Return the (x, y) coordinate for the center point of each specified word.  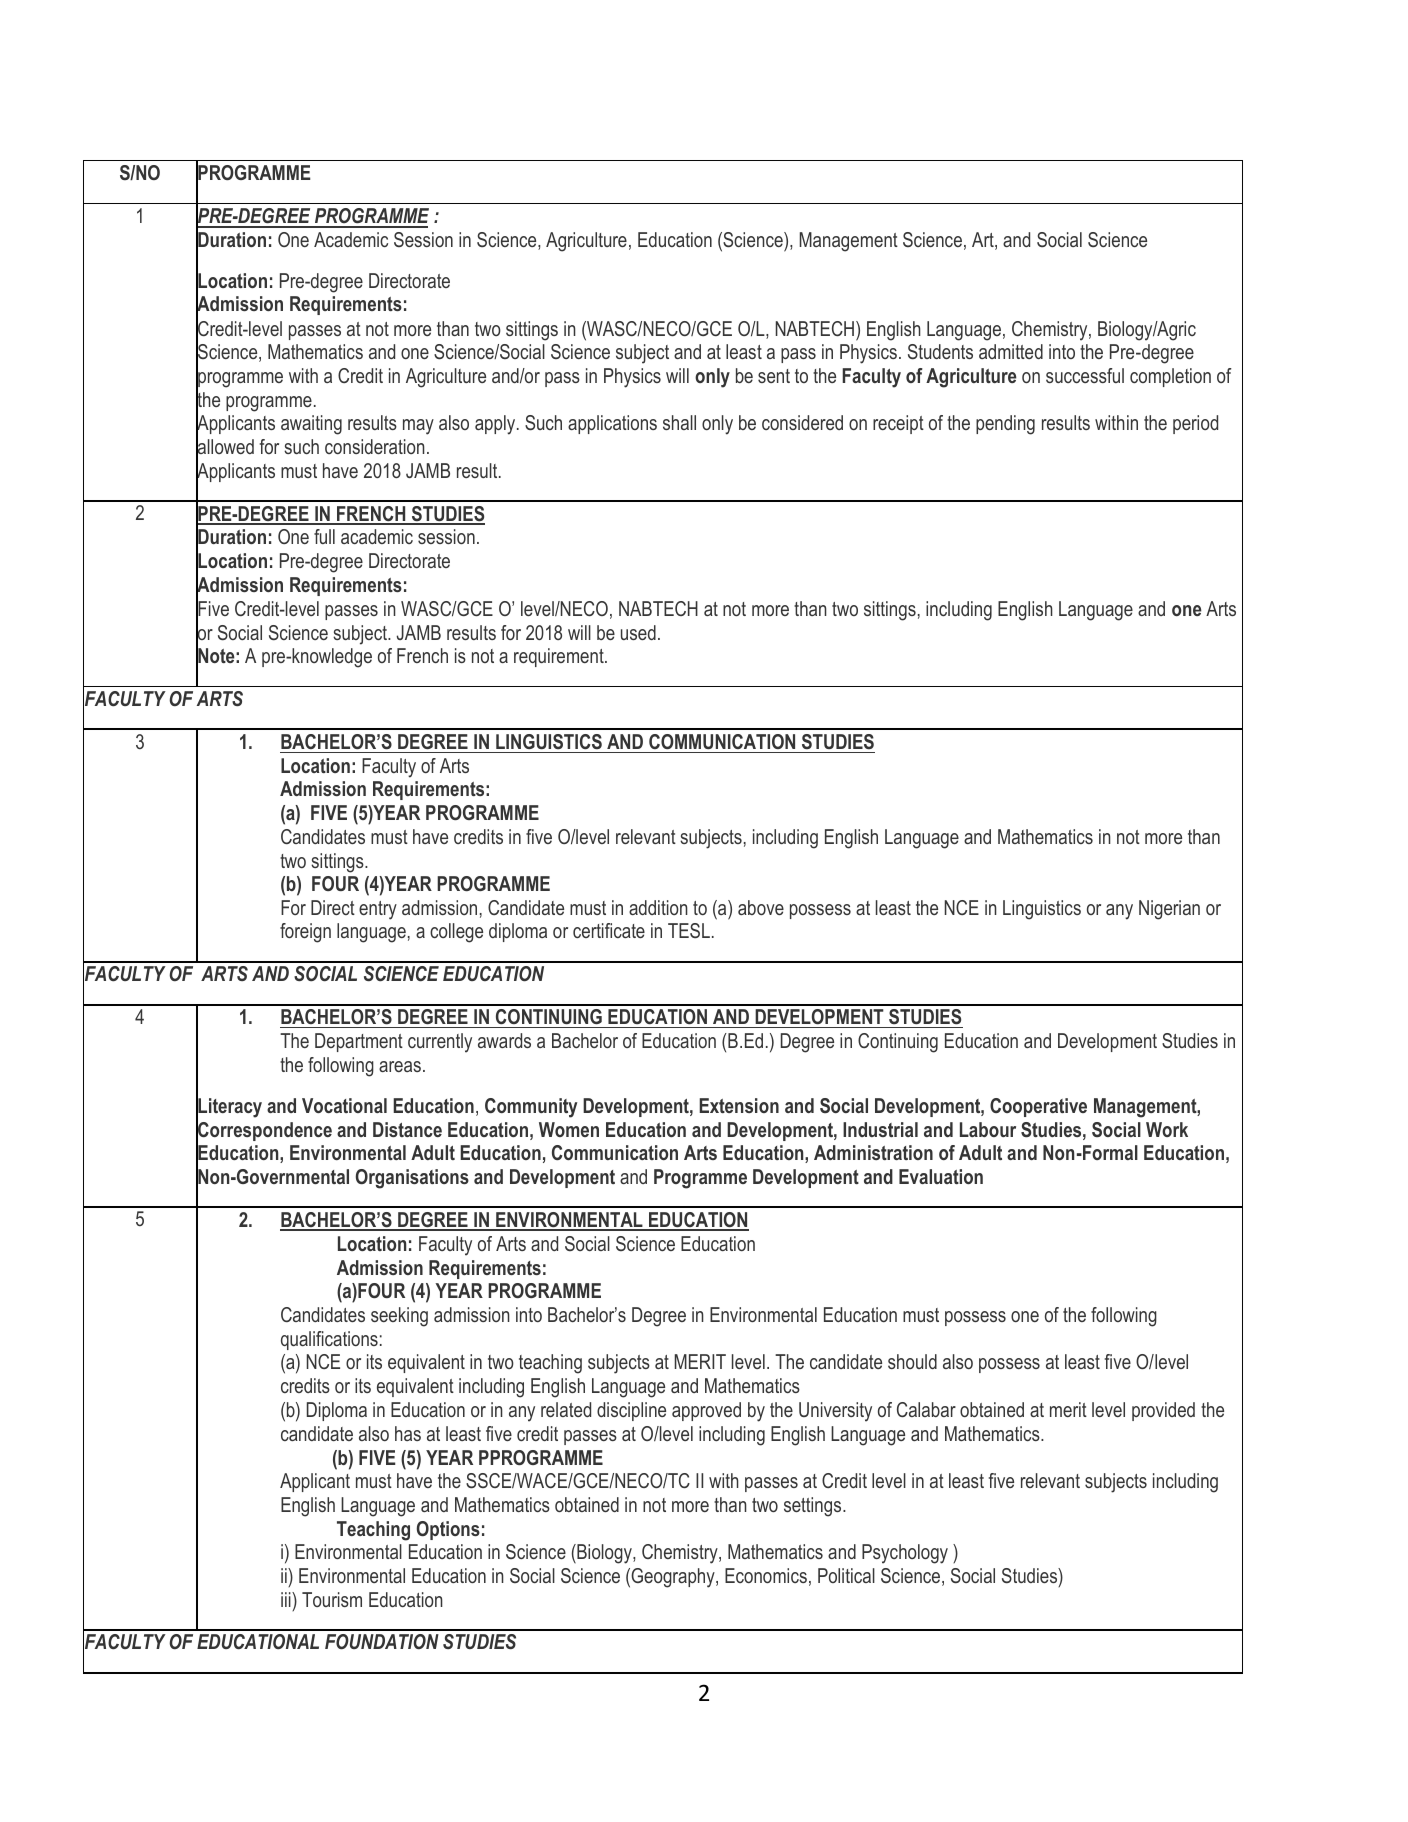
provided (1163, 1411)
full (324, 536)
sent (774, 376)
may (418, 427)
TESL (689, 930)
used (638, 632)
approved (706, 1411)
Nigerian (1169, 910)
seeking (399, 1317)
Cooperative (1038, 1107)
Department (359, 1042)
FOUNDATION (382, 1642)
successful (1085, 375)
